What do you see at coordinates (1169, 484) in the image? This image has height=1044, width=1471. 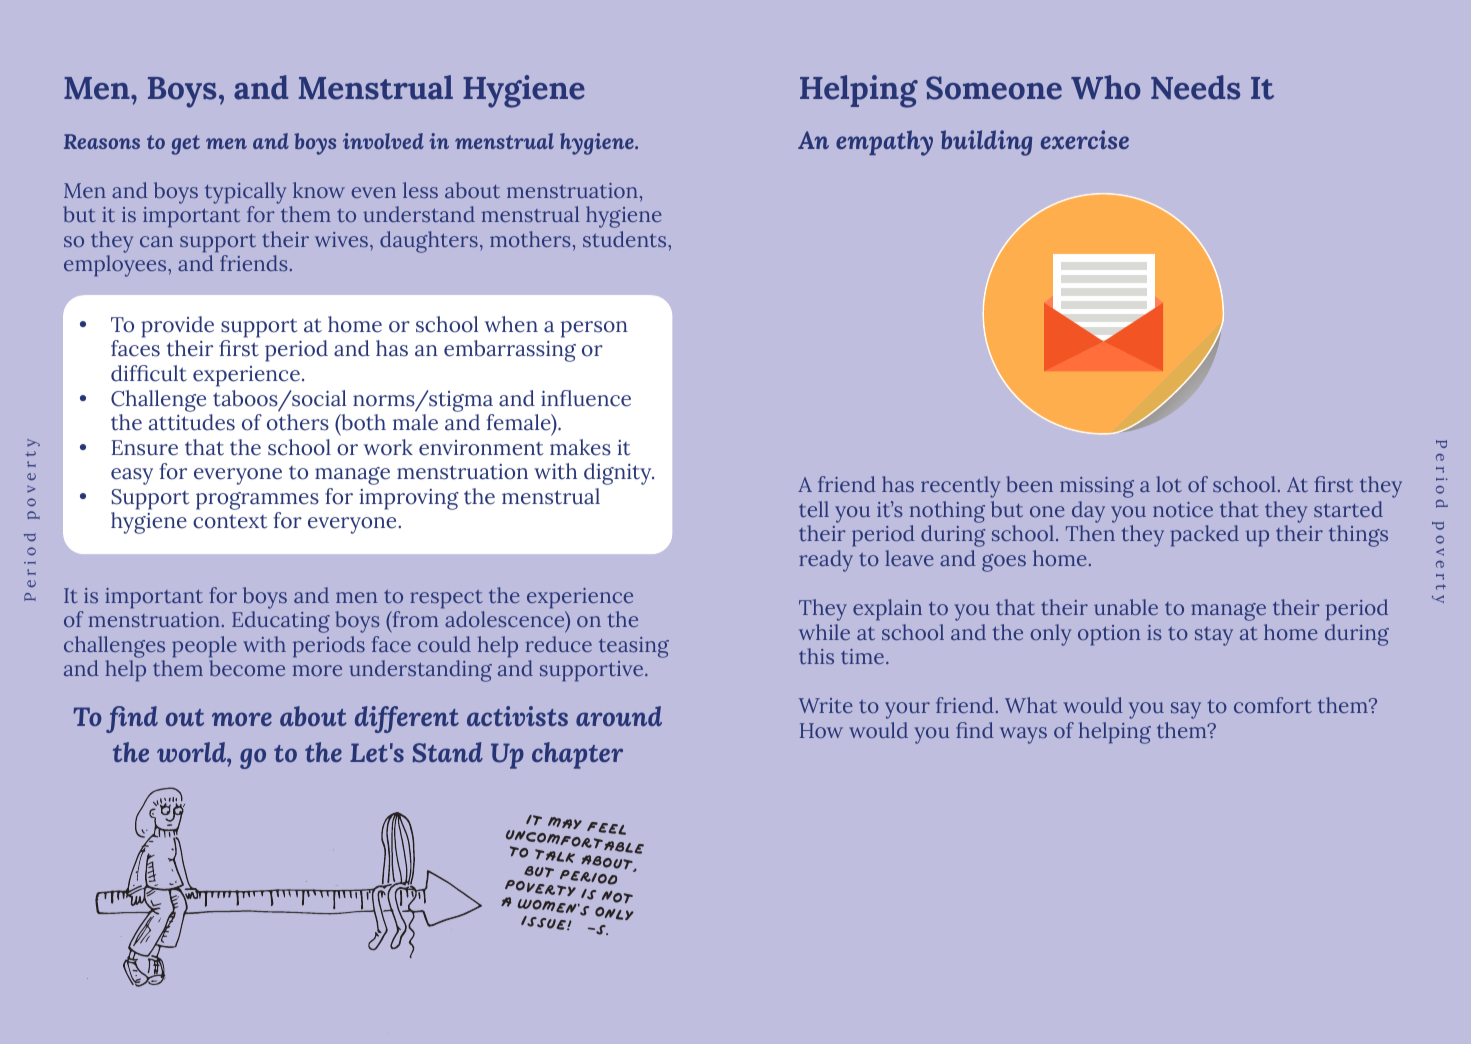 I see `lot` at bounding box center [1169, 484].
